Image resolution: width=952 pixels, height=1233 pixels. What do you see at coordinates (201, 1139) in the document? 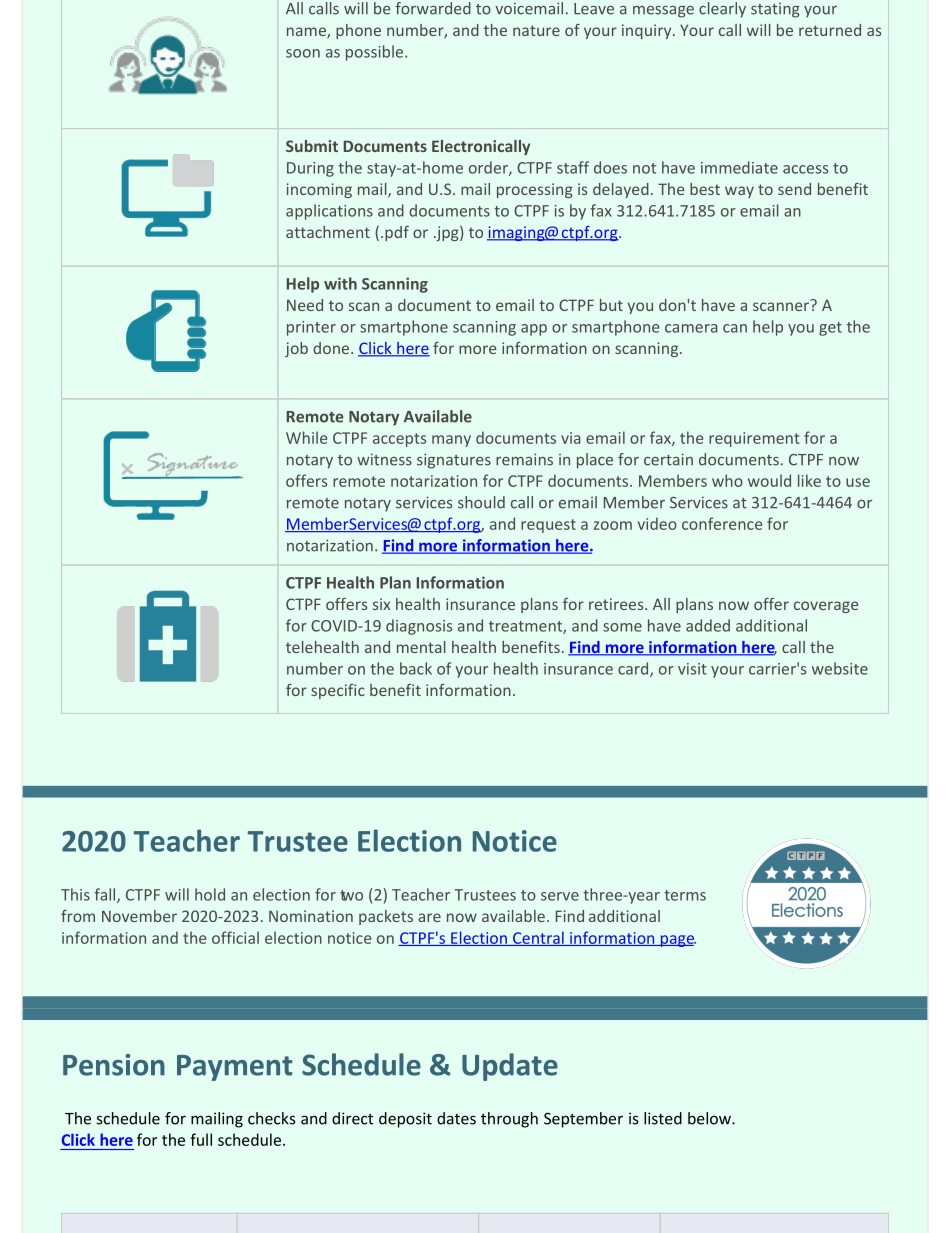
I see `full` at bounding box center [201, 1139].
